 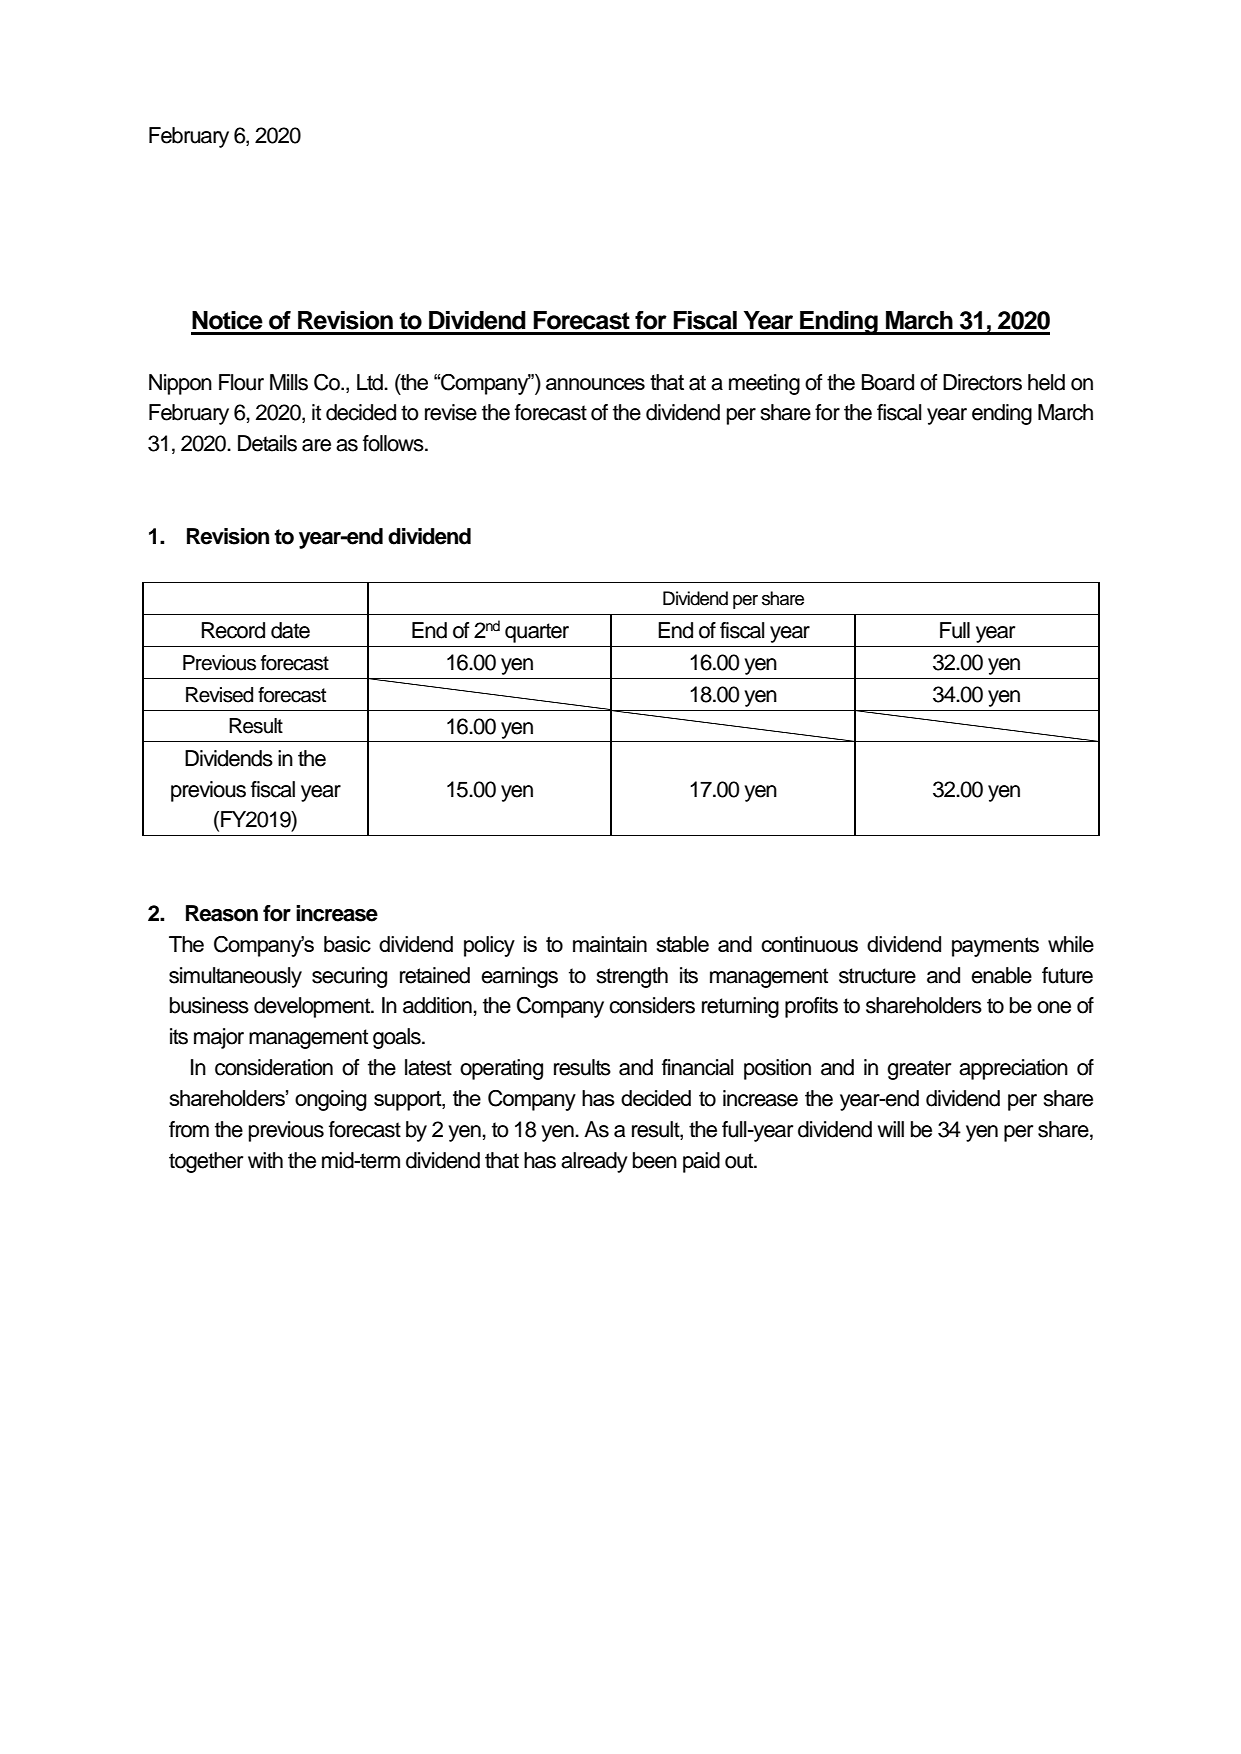 I want to click on Board, so click(x=888, y=382).
